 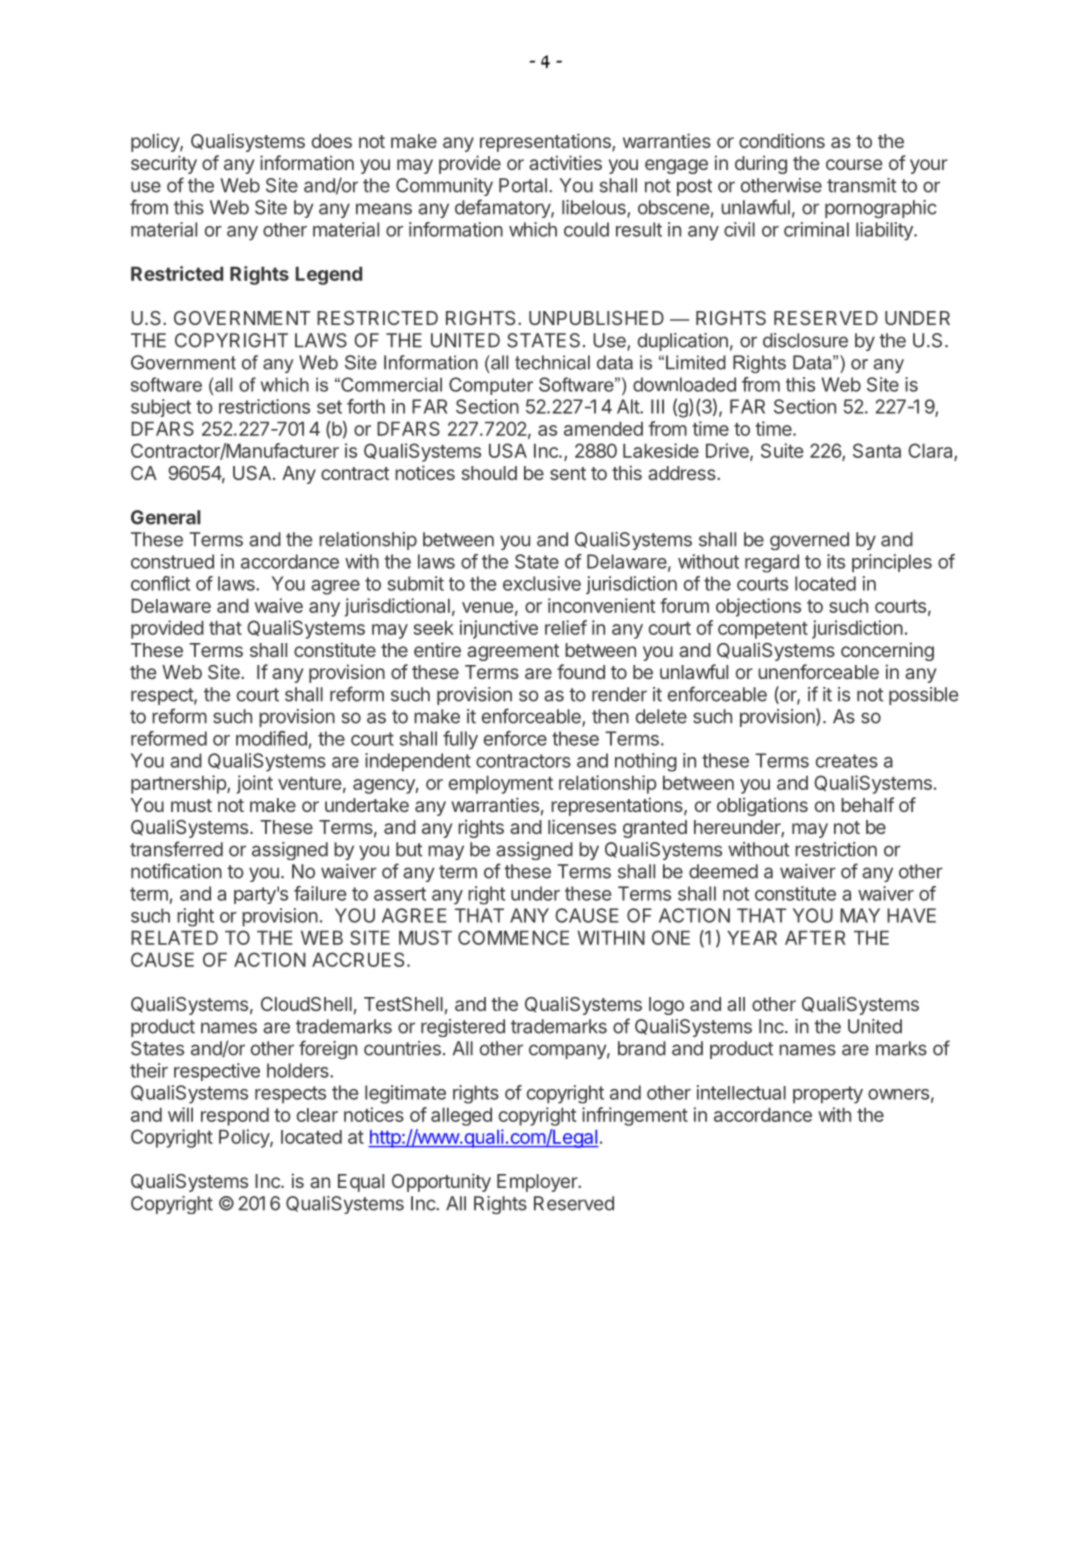 What do you see at coordinates (867, 804) in the screenshot?
I see `behalf` at bounding box center [867, 804].
